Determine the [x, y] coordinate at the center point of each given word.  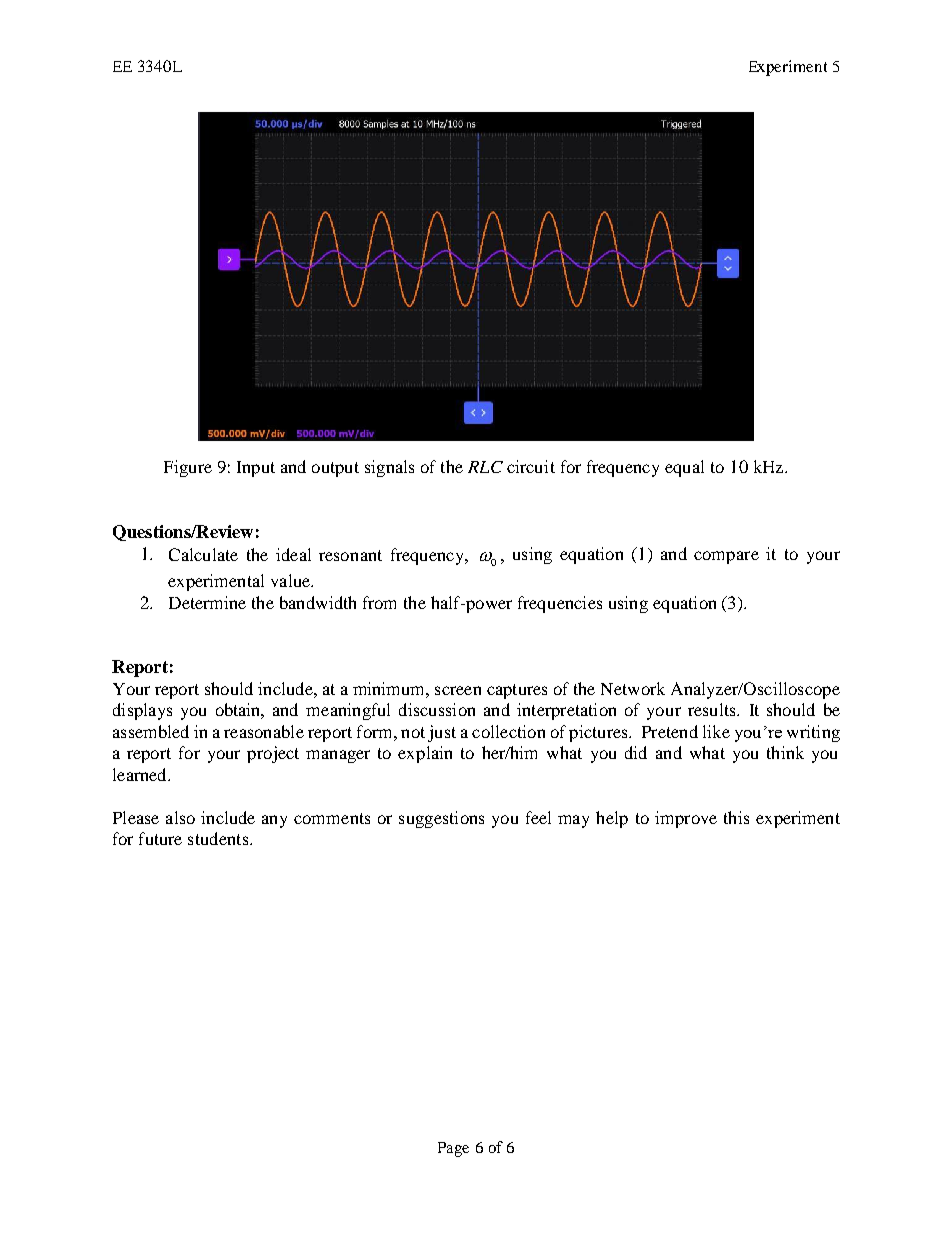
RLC [485, 467]
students [218, 838]
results [713, 709]
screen [458, 690]
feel [538, 817]
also [180, 817]
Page [453, 1149]
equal [684, 468]
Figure [188, 468]
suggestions [441, 819]
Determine [207, 602]
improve [686, 819]
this [736, 817]
